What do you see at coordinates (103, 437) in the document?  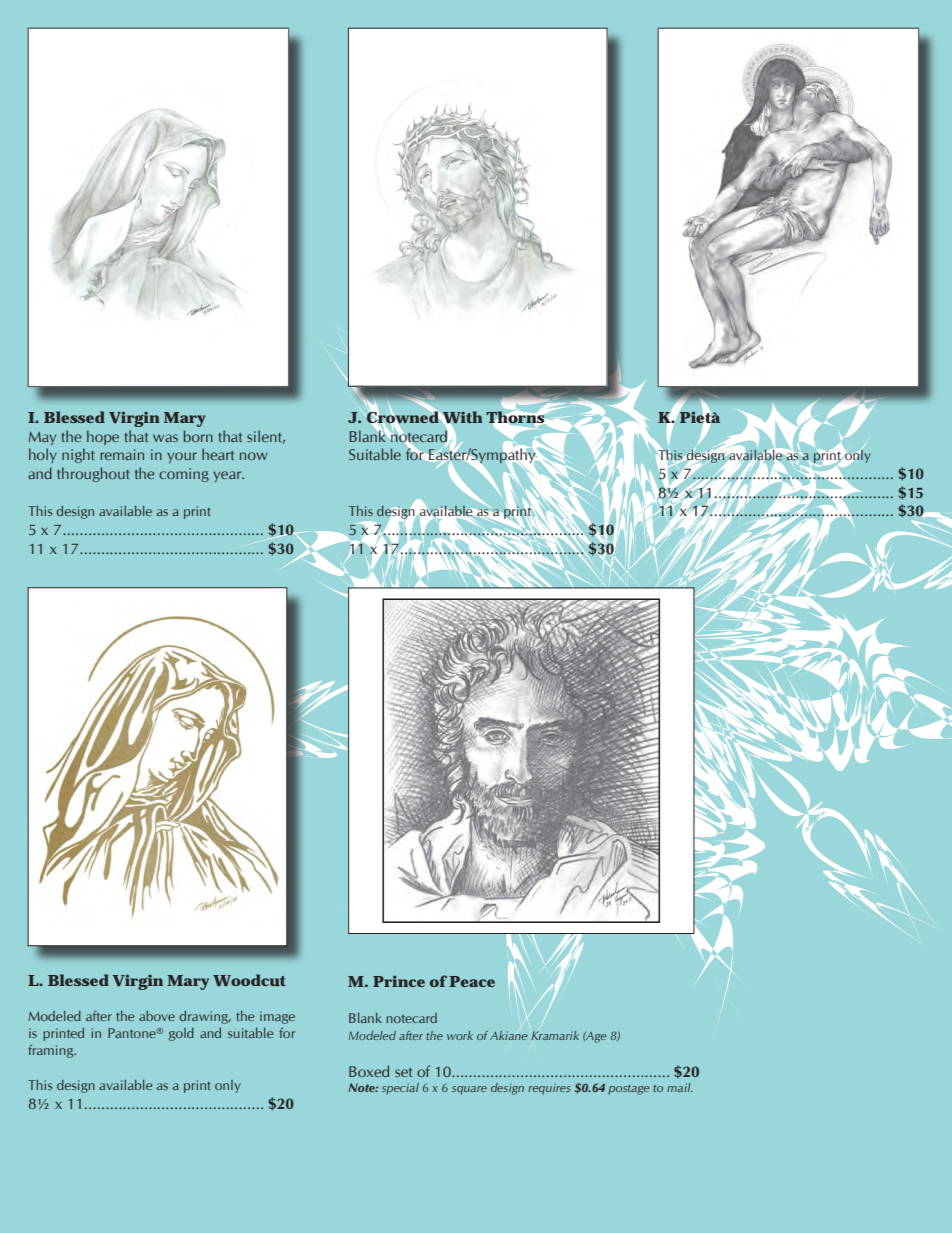 I see `hope` at bounding box center [103, 437].
